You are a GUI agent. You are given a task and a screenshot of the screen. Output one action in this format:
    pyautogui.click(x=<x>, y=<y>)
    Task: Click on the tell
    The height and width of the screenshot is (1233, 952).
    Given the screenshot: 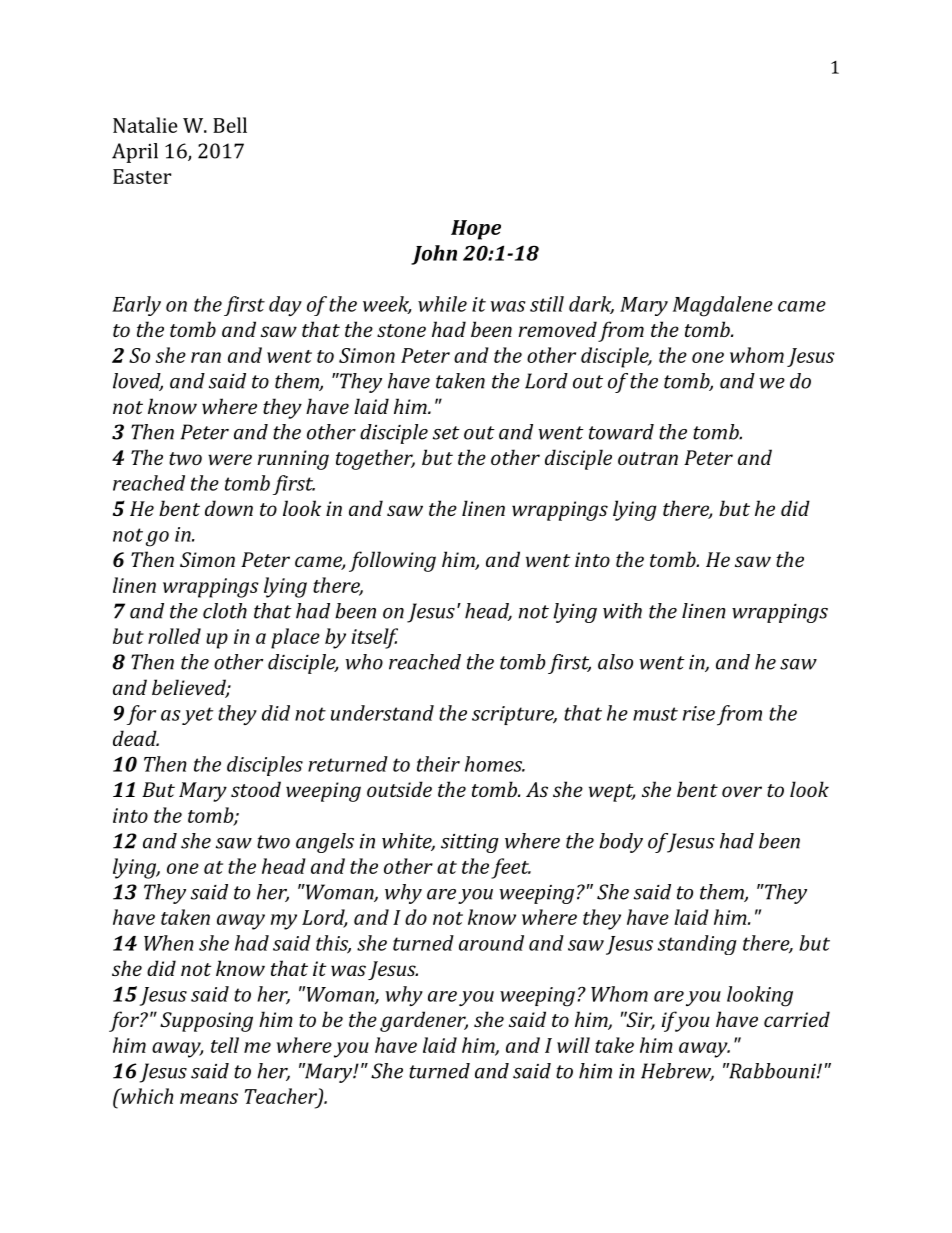 What is the action you would take?
    pyautogui.click(x=225, y=1045)
